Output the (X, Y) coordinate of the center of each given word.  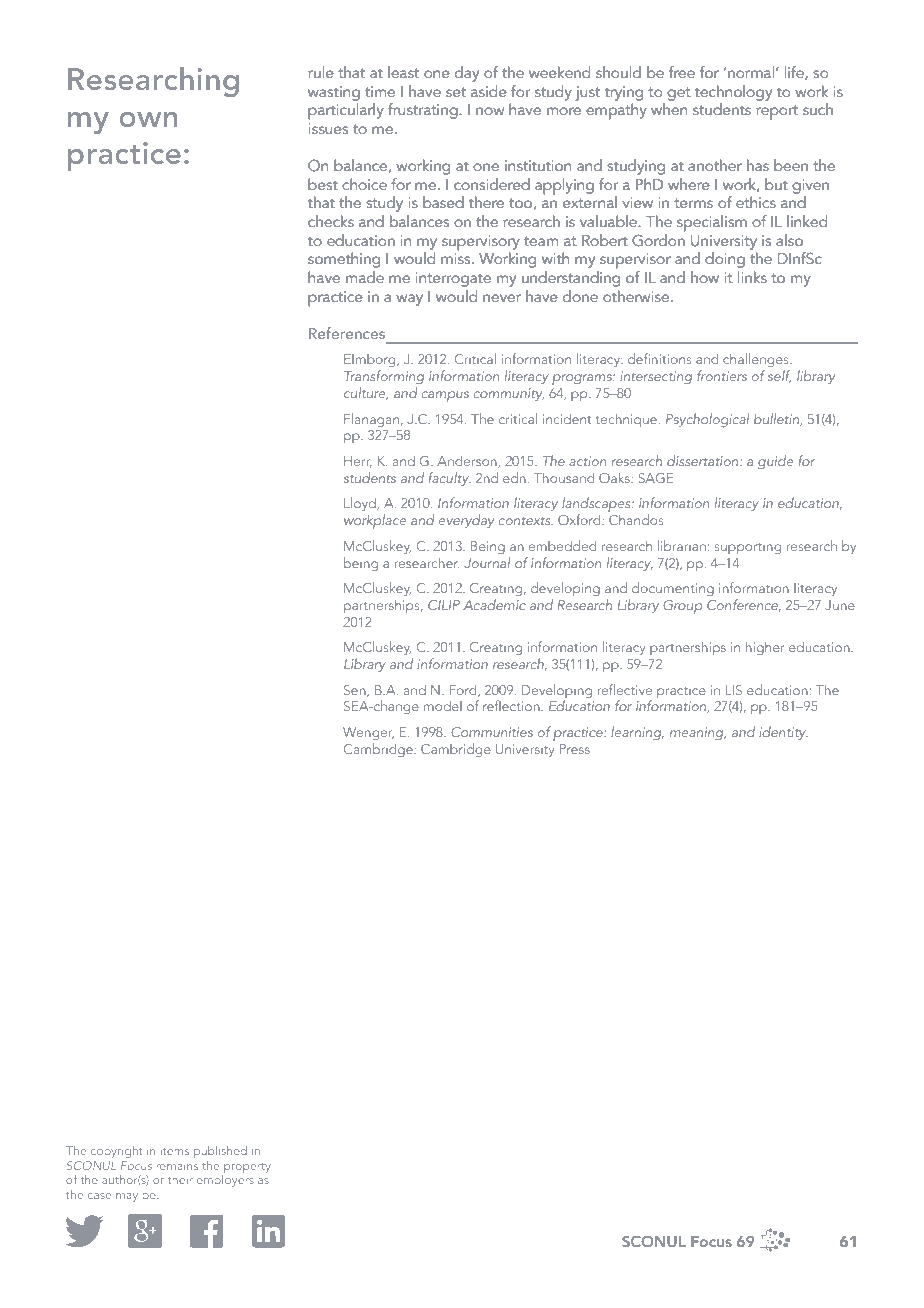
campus (445, 396)
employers (225, 1181)
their (180, 1179)
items (175, 1151)
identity (783, 733)
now (490, 111)
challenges (757, 360)
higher (765, 648)
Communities (492, 732)
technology (733, 93)
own (148, 119)
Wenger (368, 734)
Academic (494, 604)
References (347, 333)
